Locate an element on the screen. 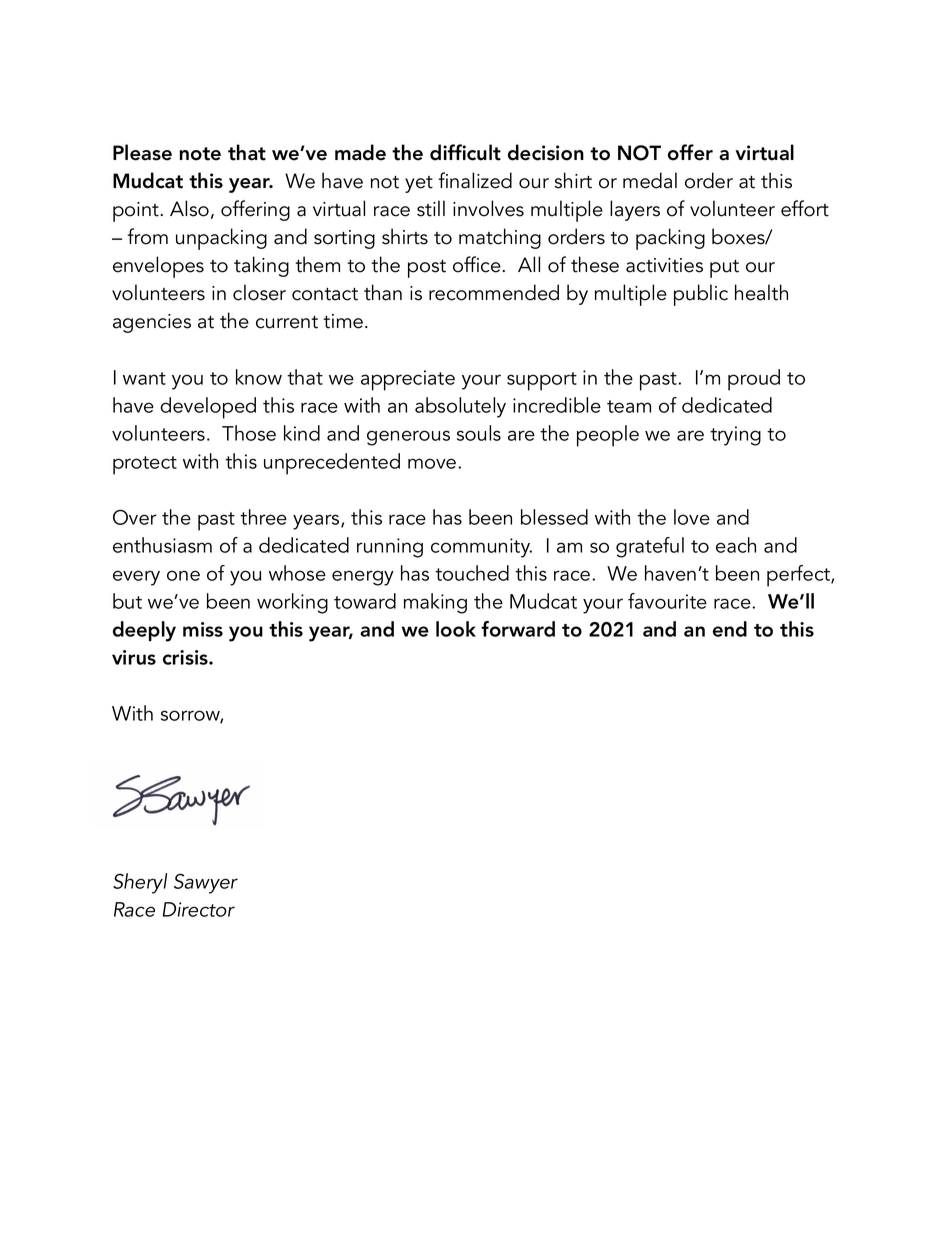 This screenshot has width=952, height=1233. crisis is located at coordinates (186, 657).
